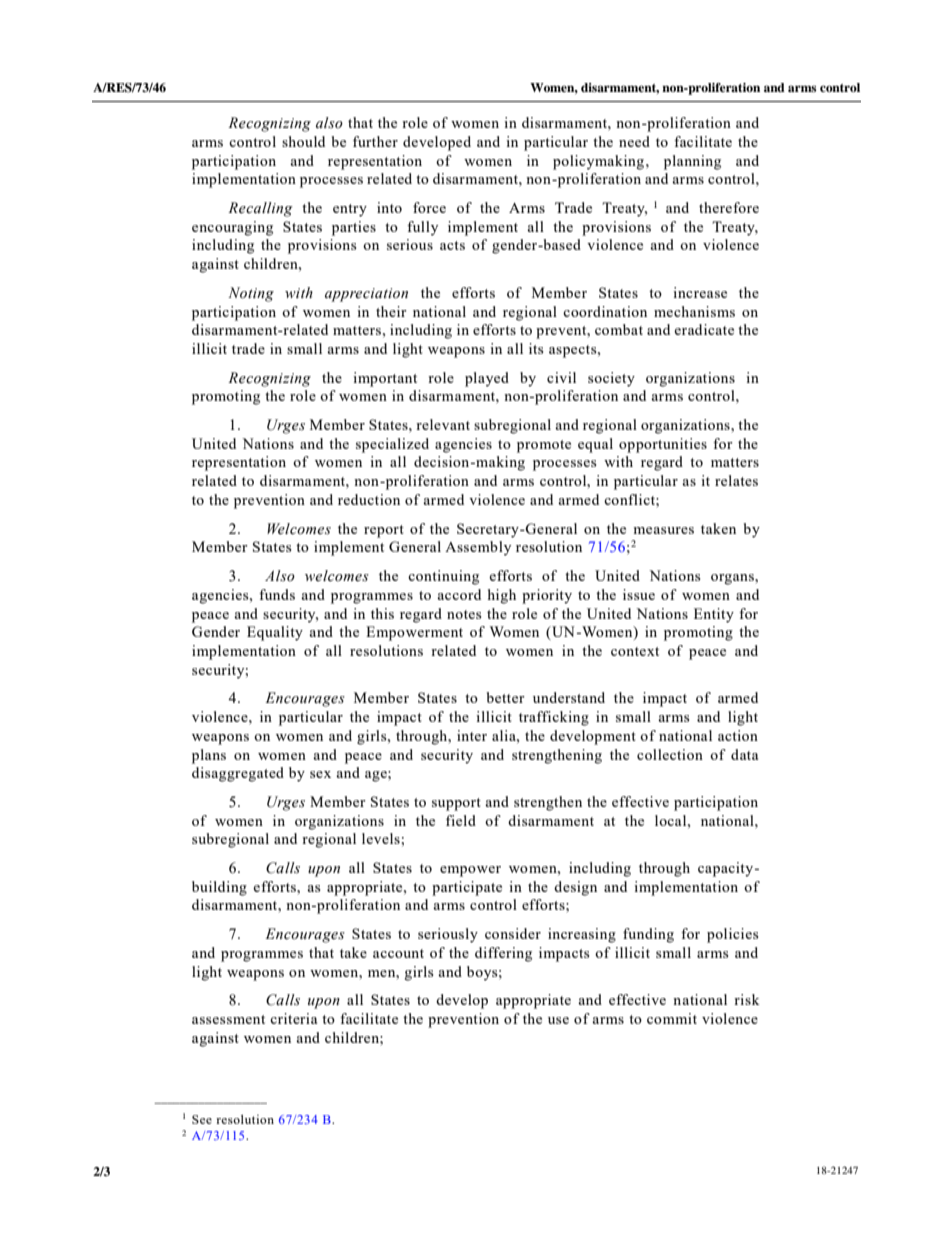 This screenshot has height=1233, width=952. What do you see at coordinates (202, 1119) in the screenshot?
I see `See` at bounding box center [202, 1119].
